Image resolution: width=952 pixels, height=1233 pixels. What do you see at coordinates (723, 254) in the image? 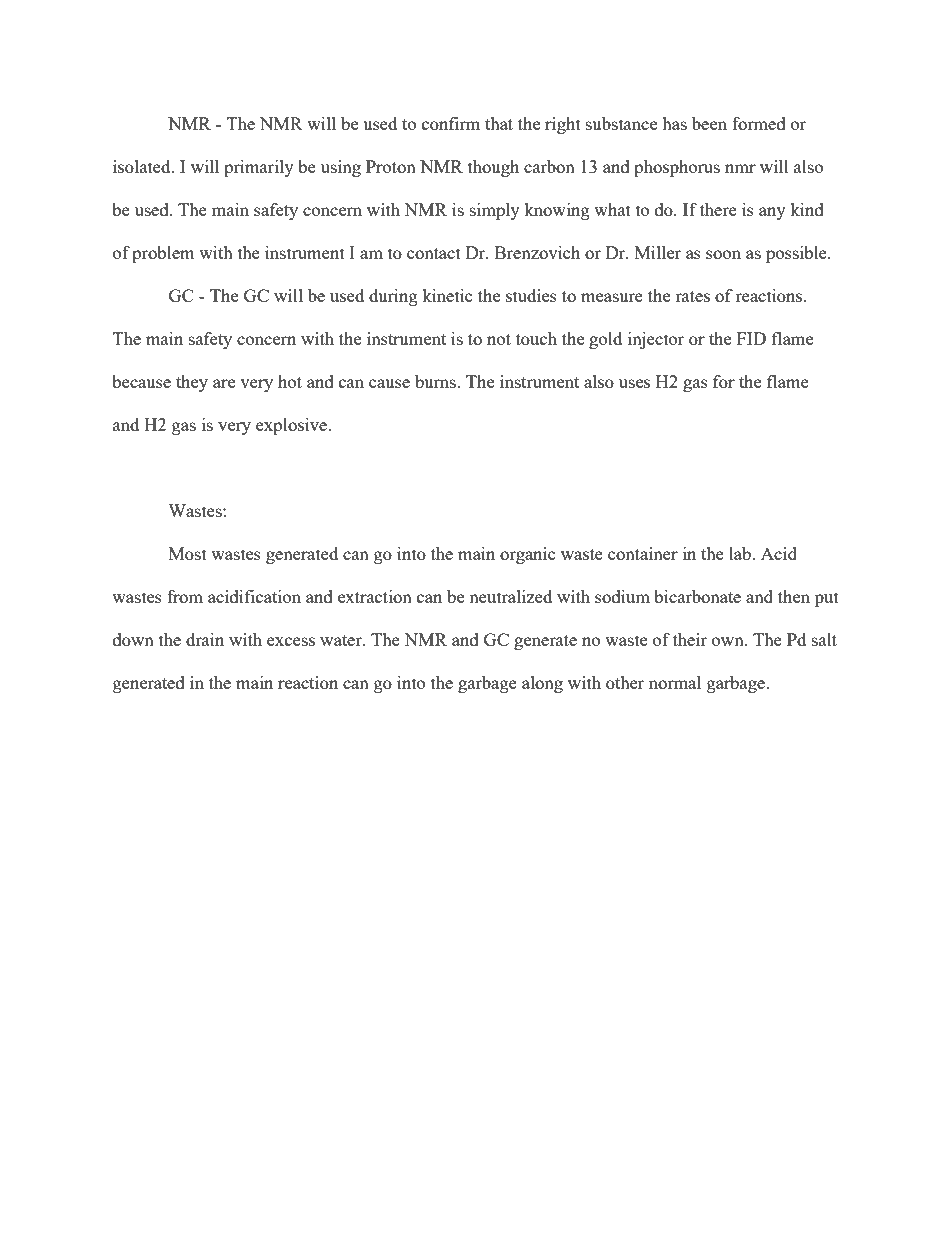
I see `soon` at bounding box center [723, 254].
